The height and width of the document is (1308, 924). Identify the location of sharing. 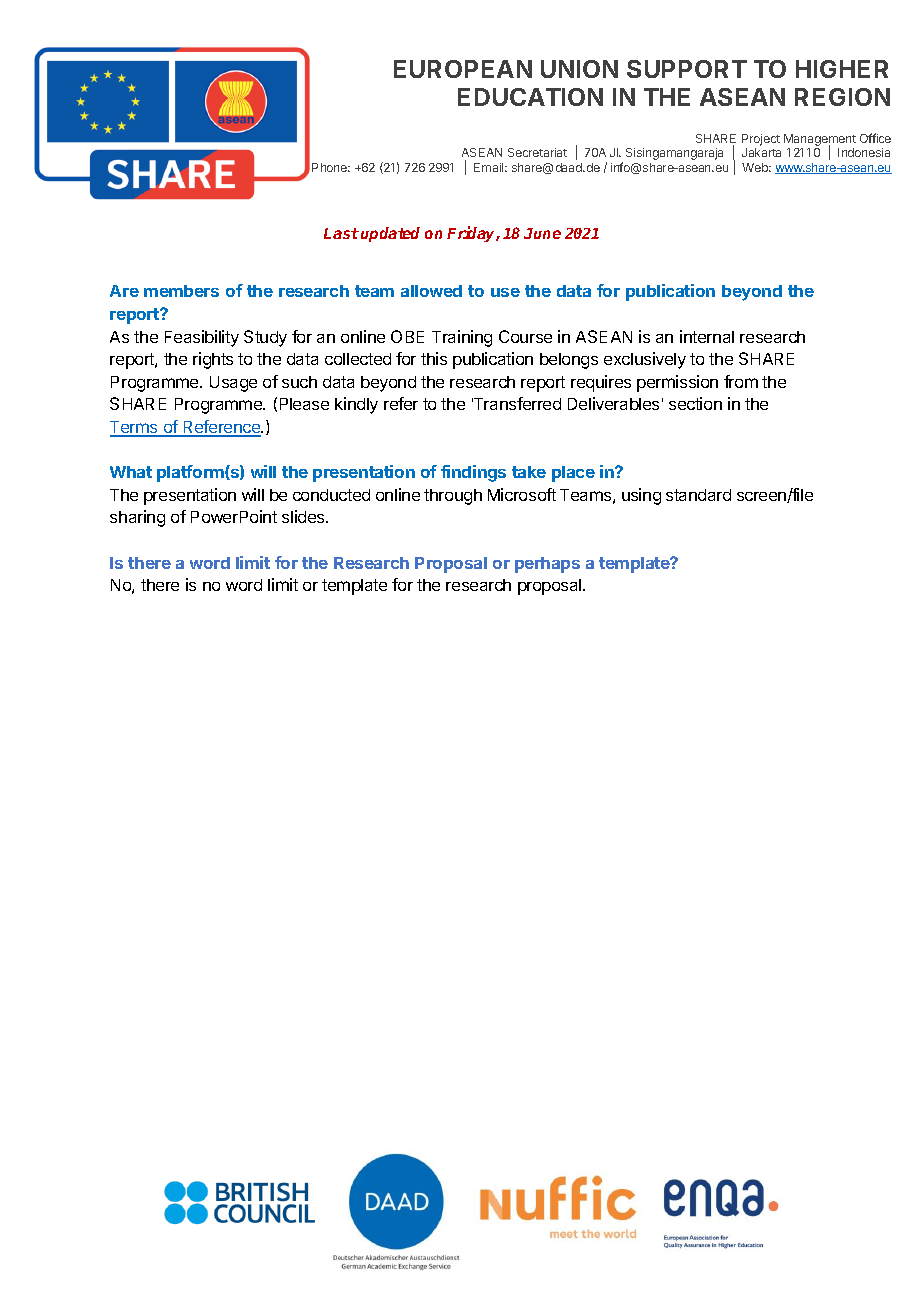
(137, 518).
